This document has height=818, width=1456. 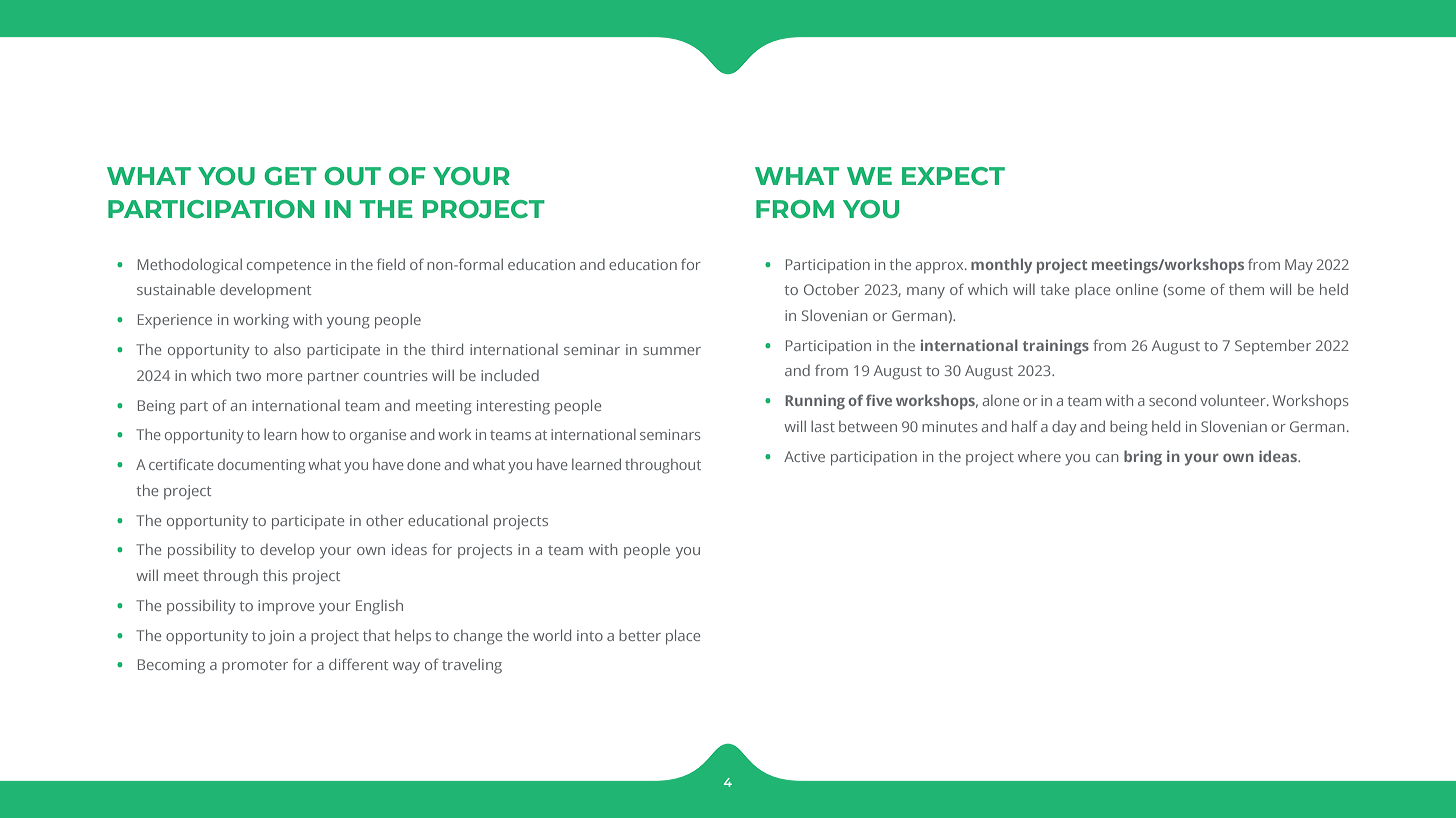 What do you see at coordinates (953, 176) in the document?
I see `EXPECT` at bounding box center [953, 176].
